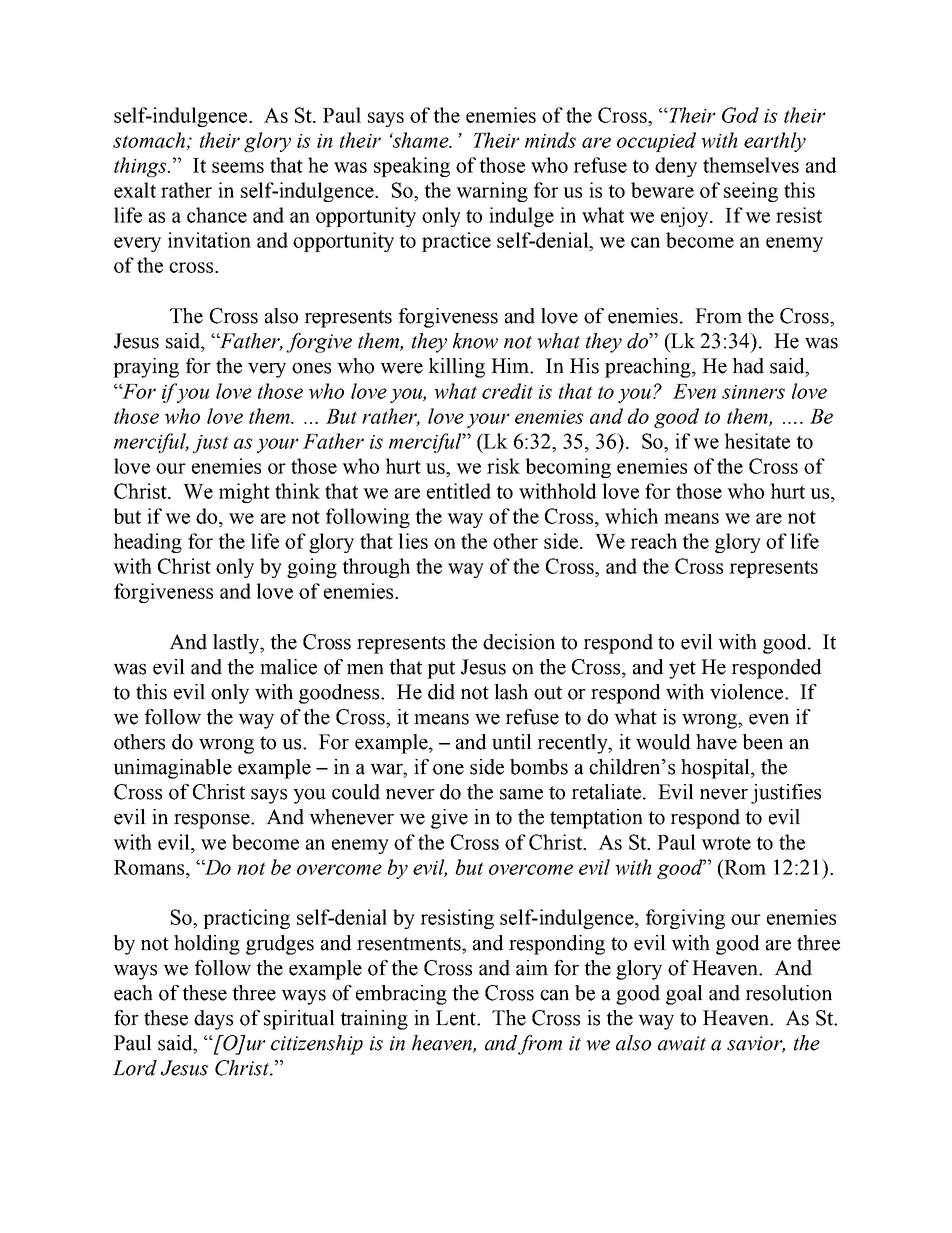  I want to click on days, so click(213, 1020).
